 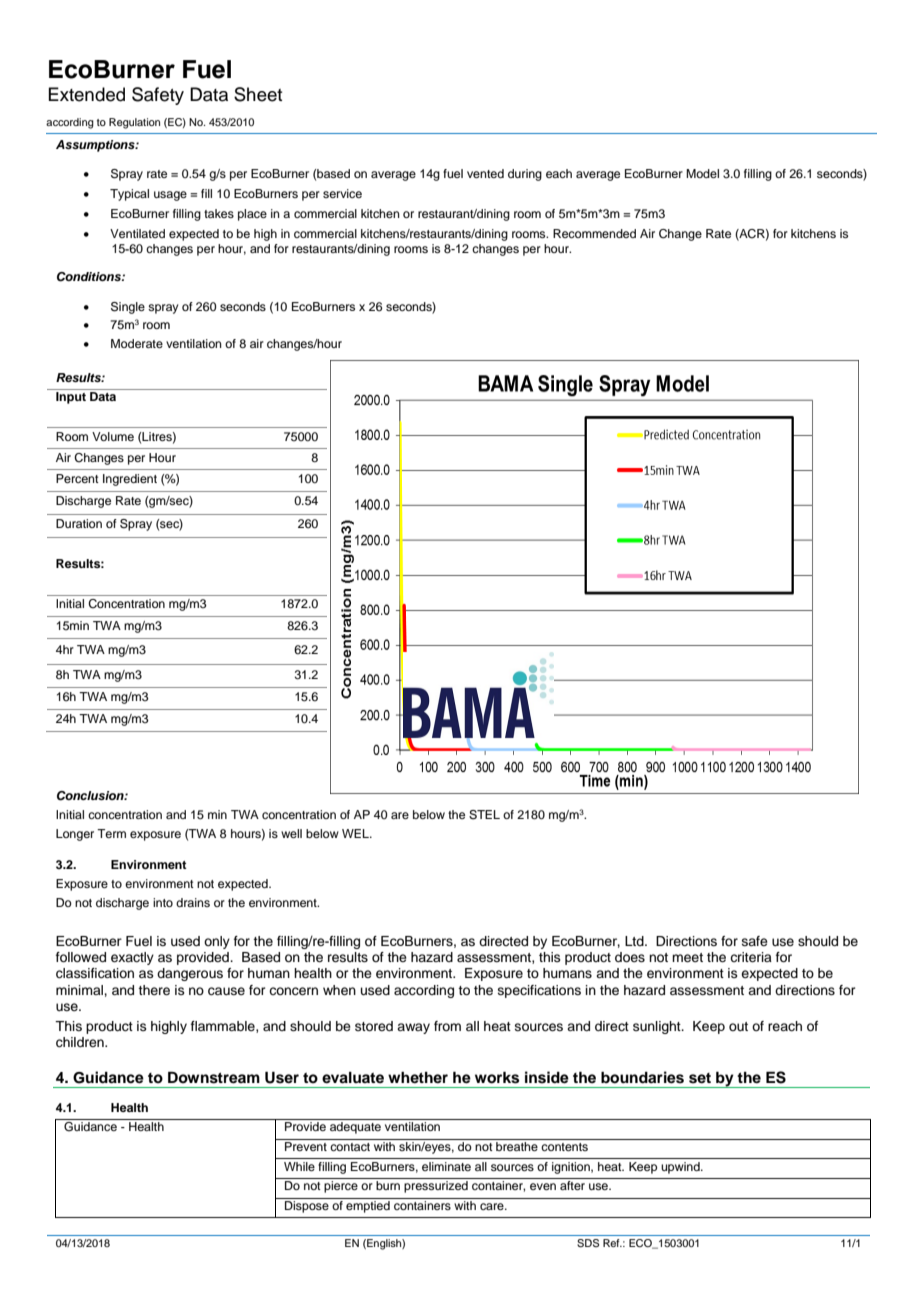 I want to click on Model, so click(x=702, y=173).
